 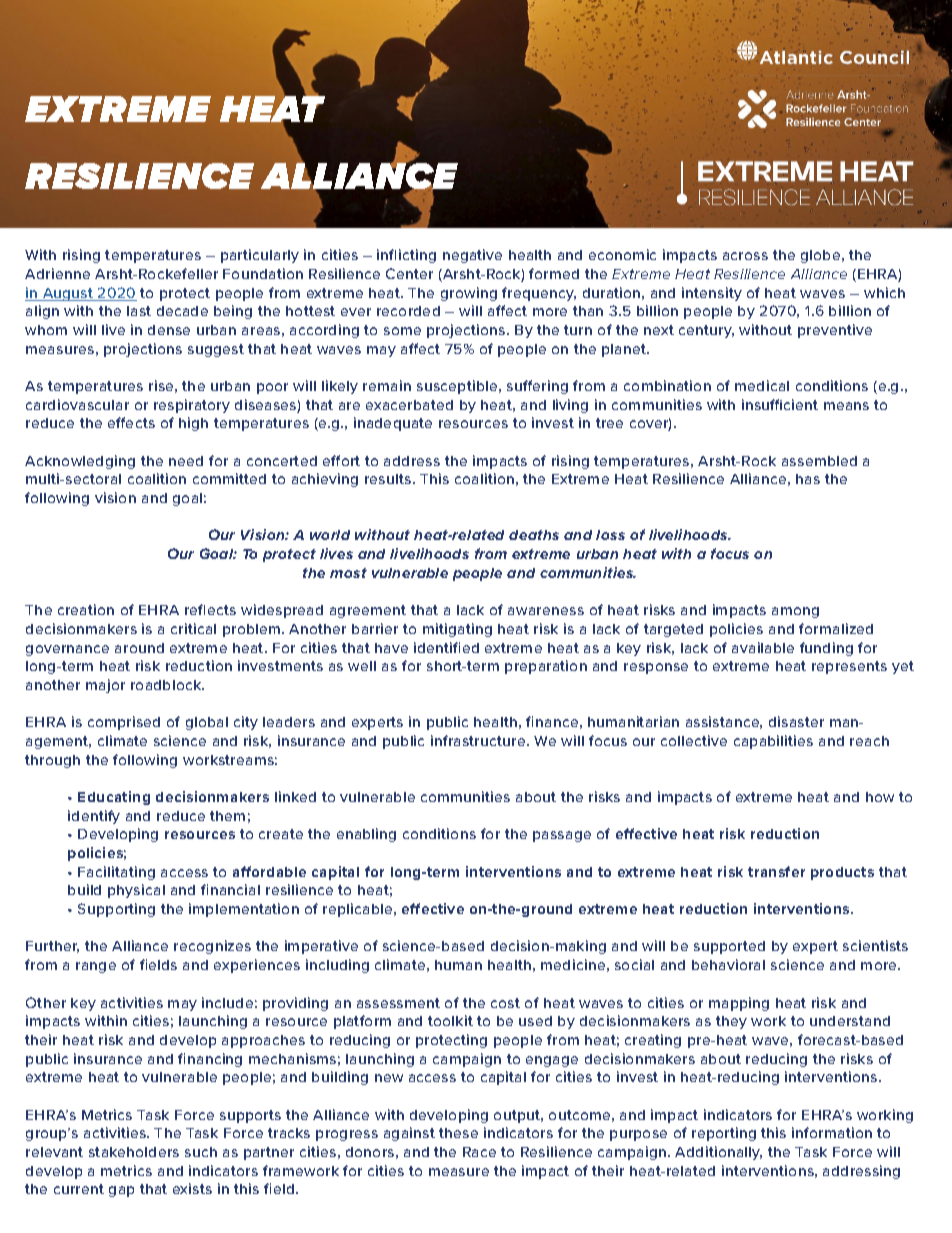 I want to click on Race, so click(x=479, y=1152).
